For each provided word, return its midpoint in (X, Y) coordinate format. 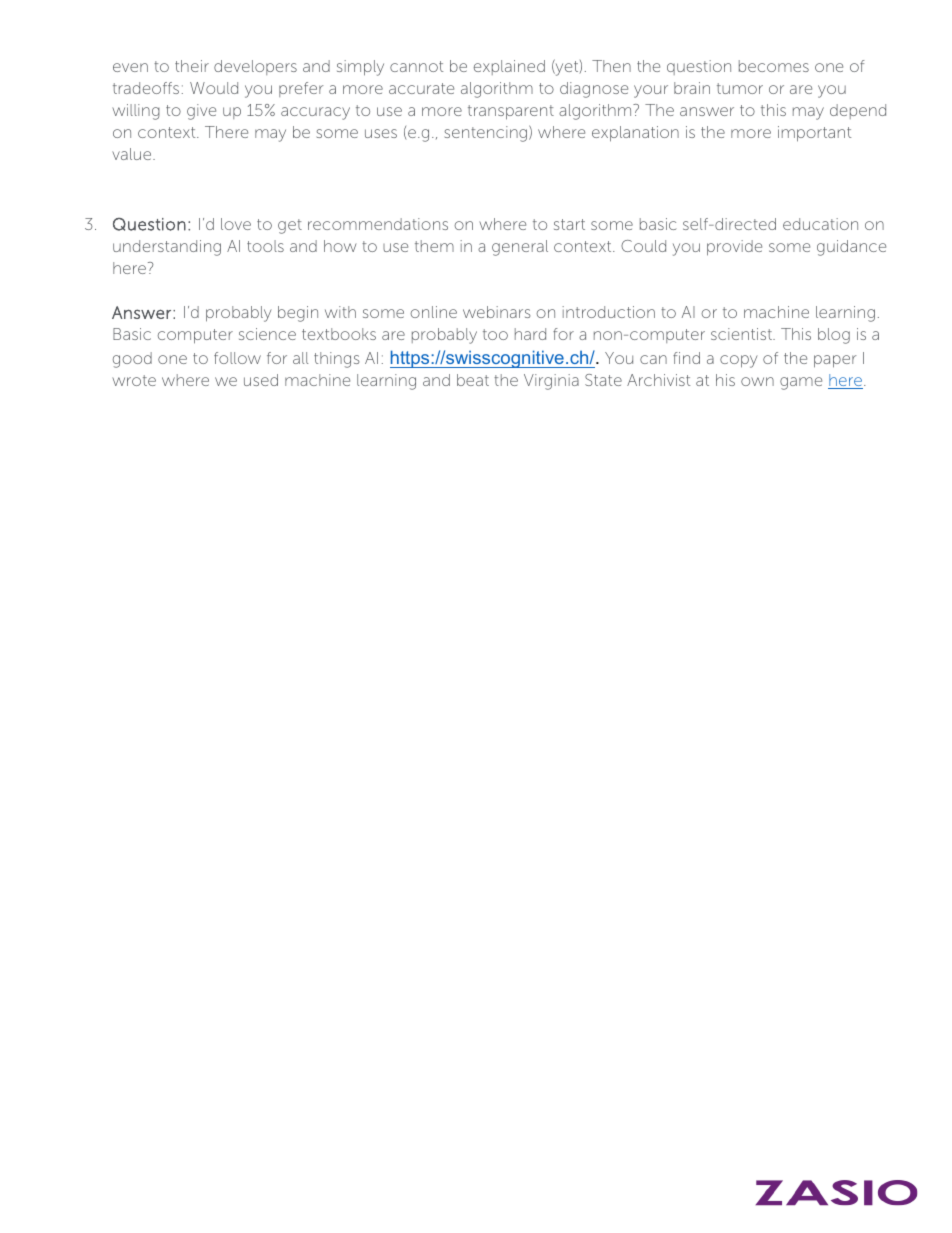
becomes (774, 66)
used (261, 380)
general (520, 248)
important (814, 134)
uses (381, 133)
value (133, 154)
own (757, 381)
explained (509, 67)
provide (734, 248)
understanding (167, 248)
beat (473, 380)
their (192, 66)
